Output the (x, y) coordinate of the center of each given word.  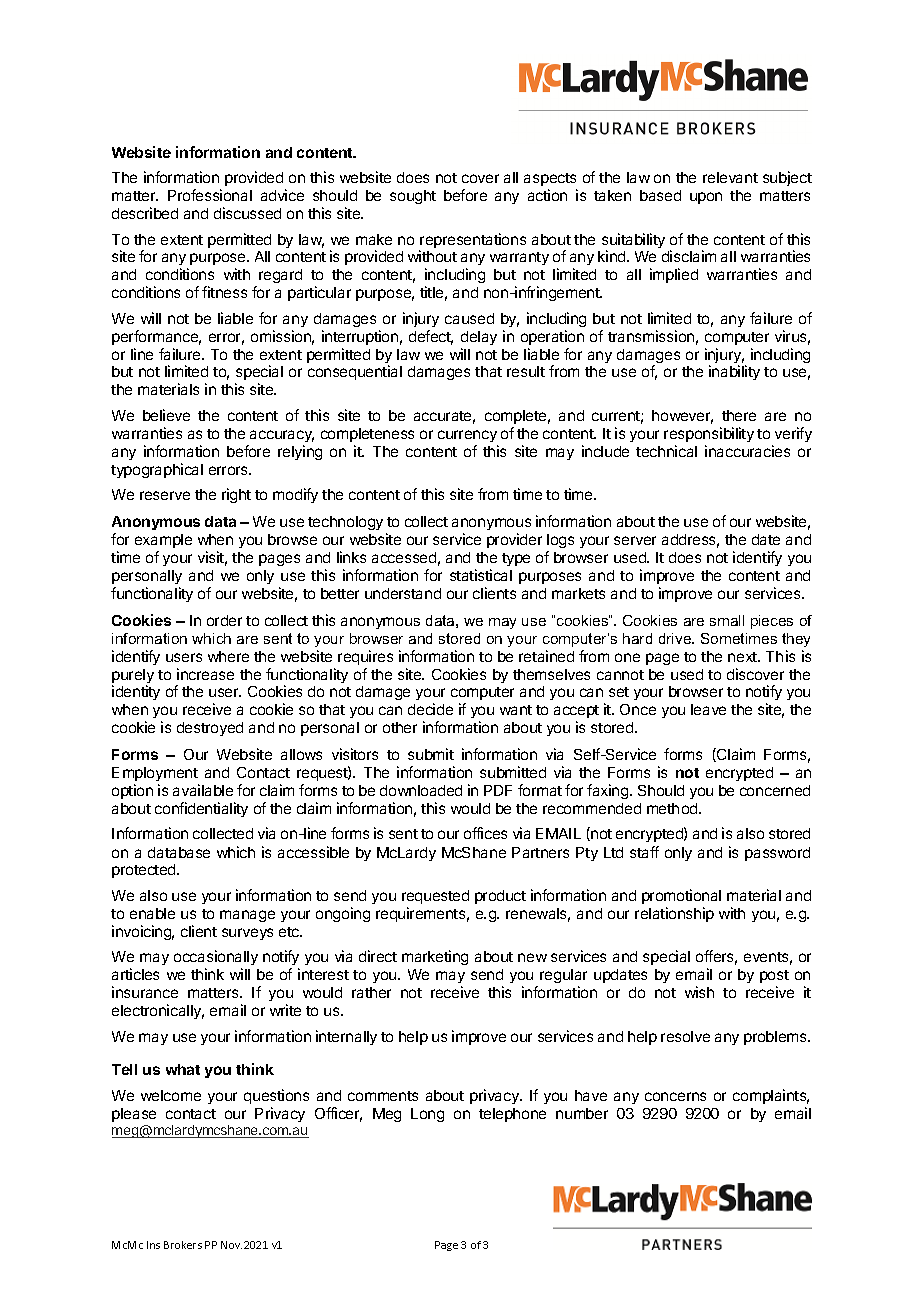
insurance (145, 992)
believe (166, 415)
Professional (210, 195)
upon (706, 198)
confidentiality (201, 809)
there (739, 415)
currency (467, 436)
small (727, 620)
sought (413, 197)
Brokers (183, 1245)
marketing (435, 957)
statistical (481, 575)
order (224, 620)
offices (485, 833)
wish (699, 992)
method (673, 808)
